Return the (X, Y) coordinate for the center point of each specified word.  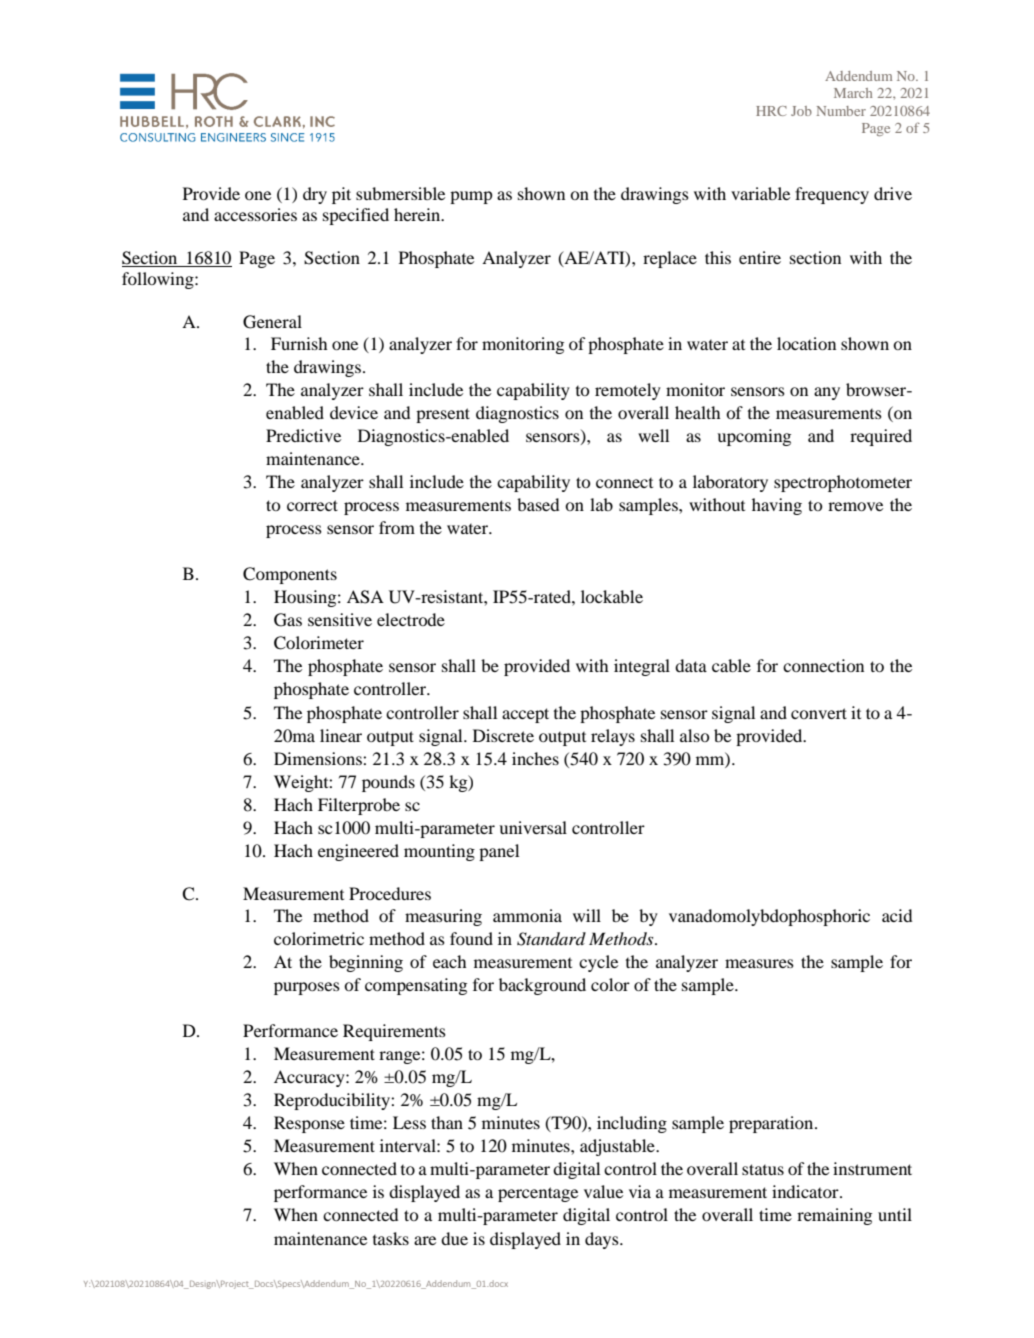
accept (525, 715)
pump (471, 197)
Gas (288, 620)
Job (801, 111)
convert (819, 713)
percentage (538, 1194)
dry (315, 195)
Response (309, 1124)
